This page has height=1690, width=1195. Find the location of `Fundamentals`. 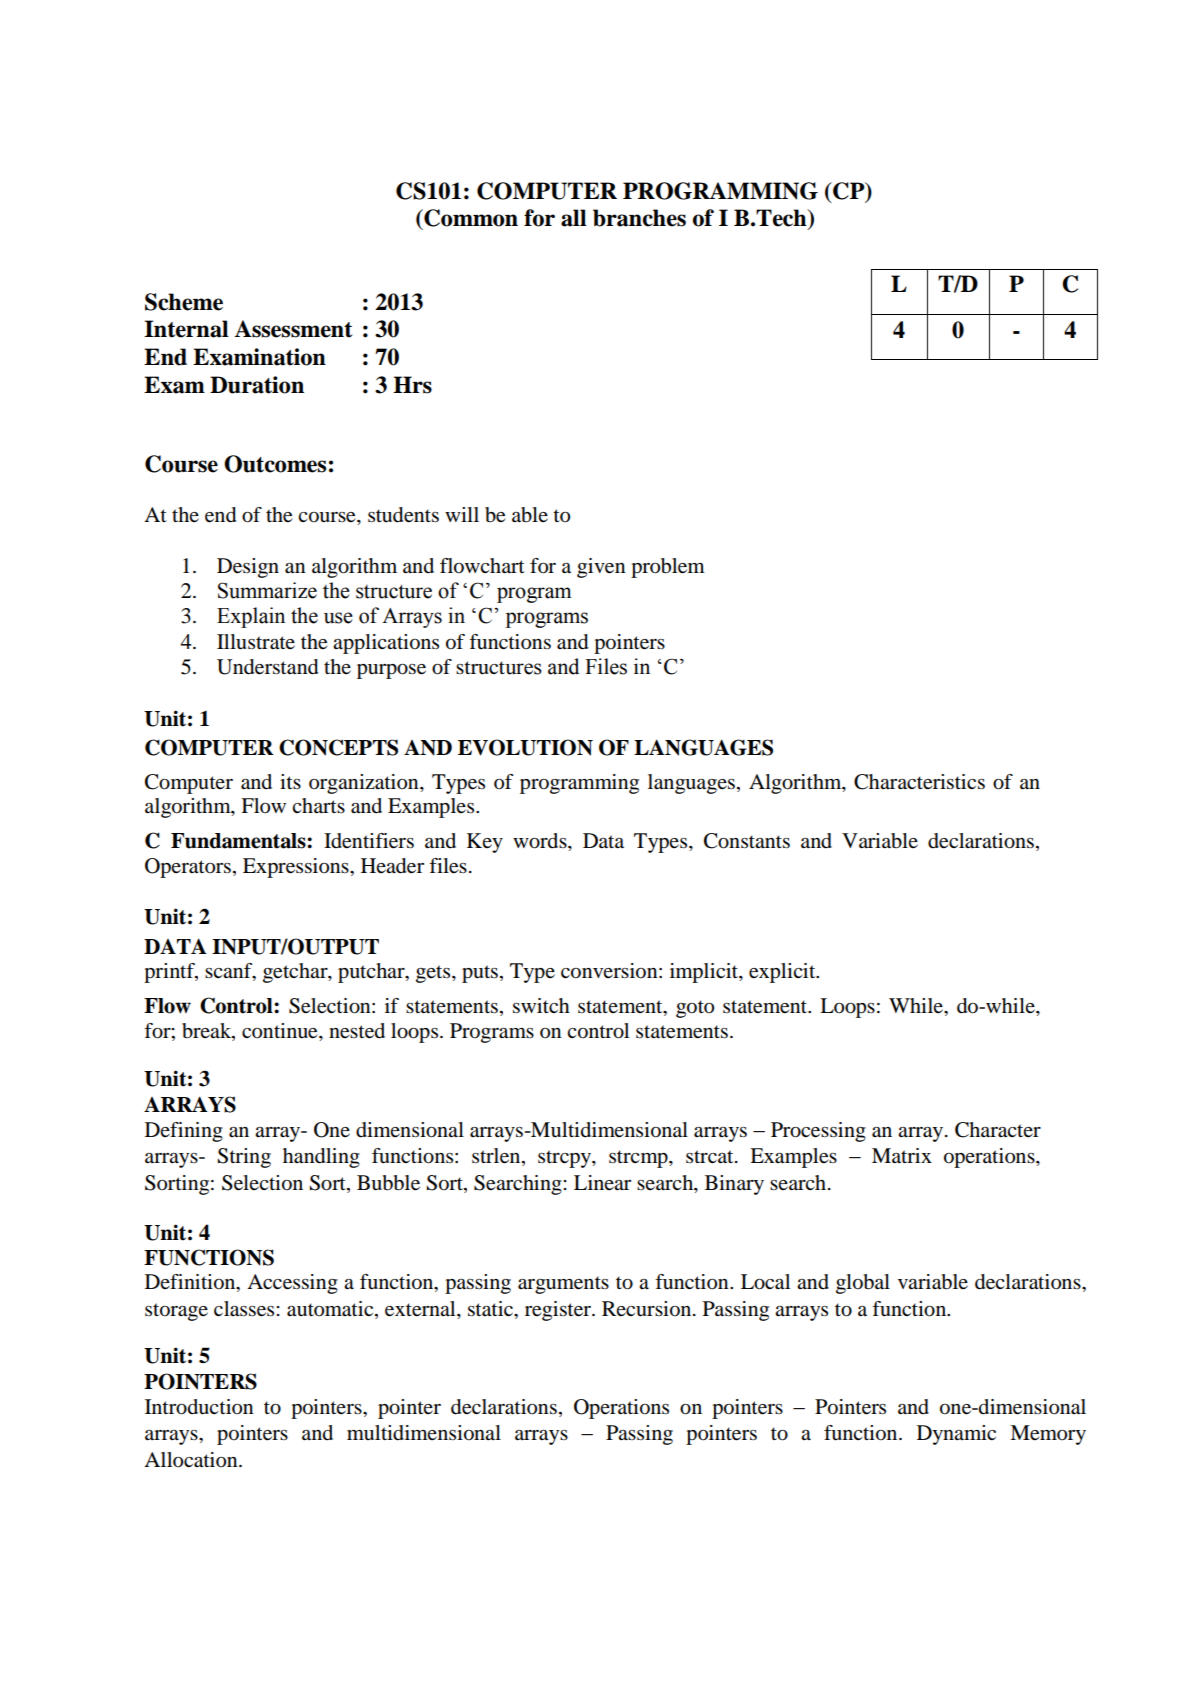

Fundamentals is located at coordinates (239, 841).
